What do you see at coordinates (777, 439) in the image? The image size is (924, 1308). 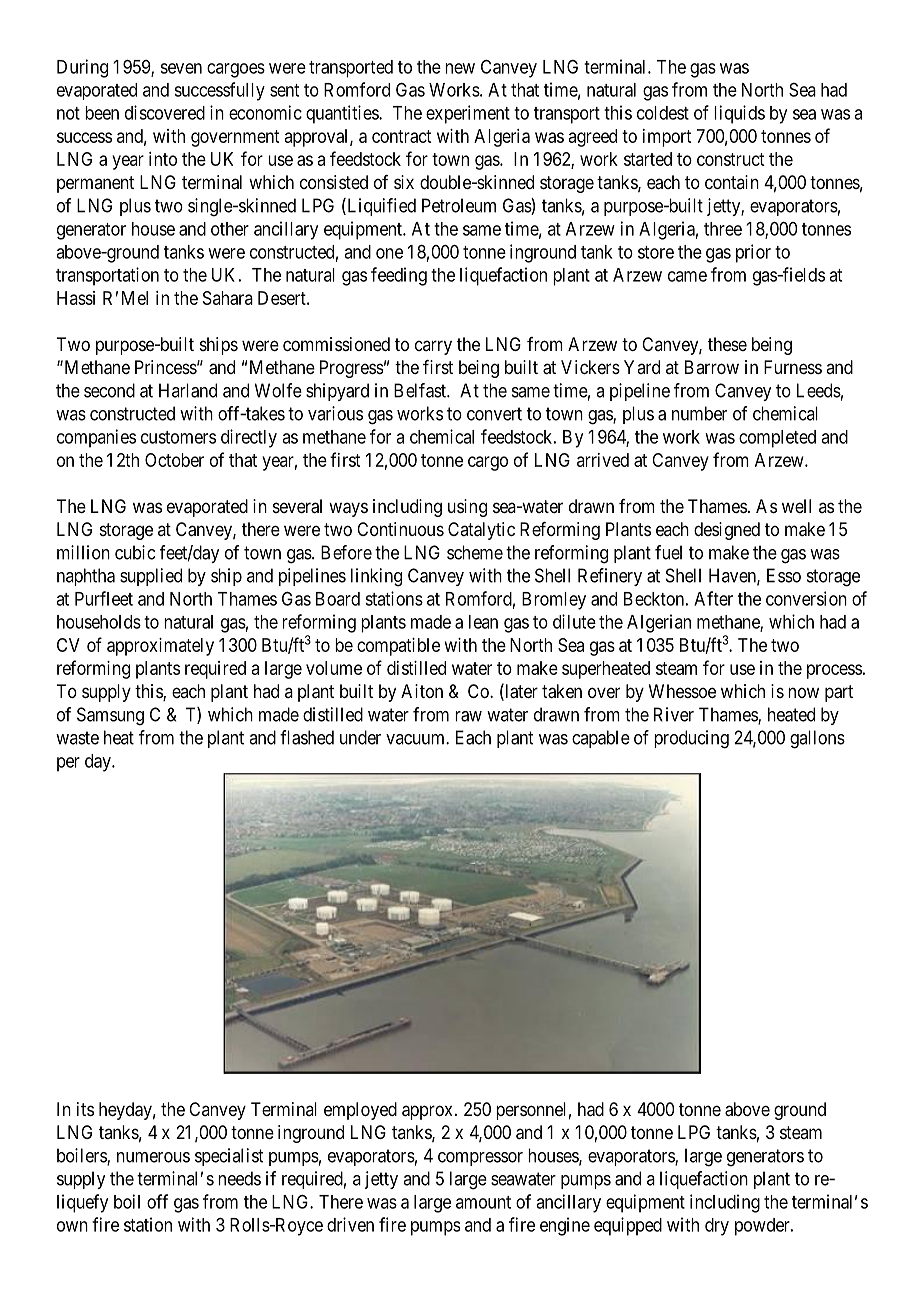 I see `completed` at bounding box center [777, 439].
